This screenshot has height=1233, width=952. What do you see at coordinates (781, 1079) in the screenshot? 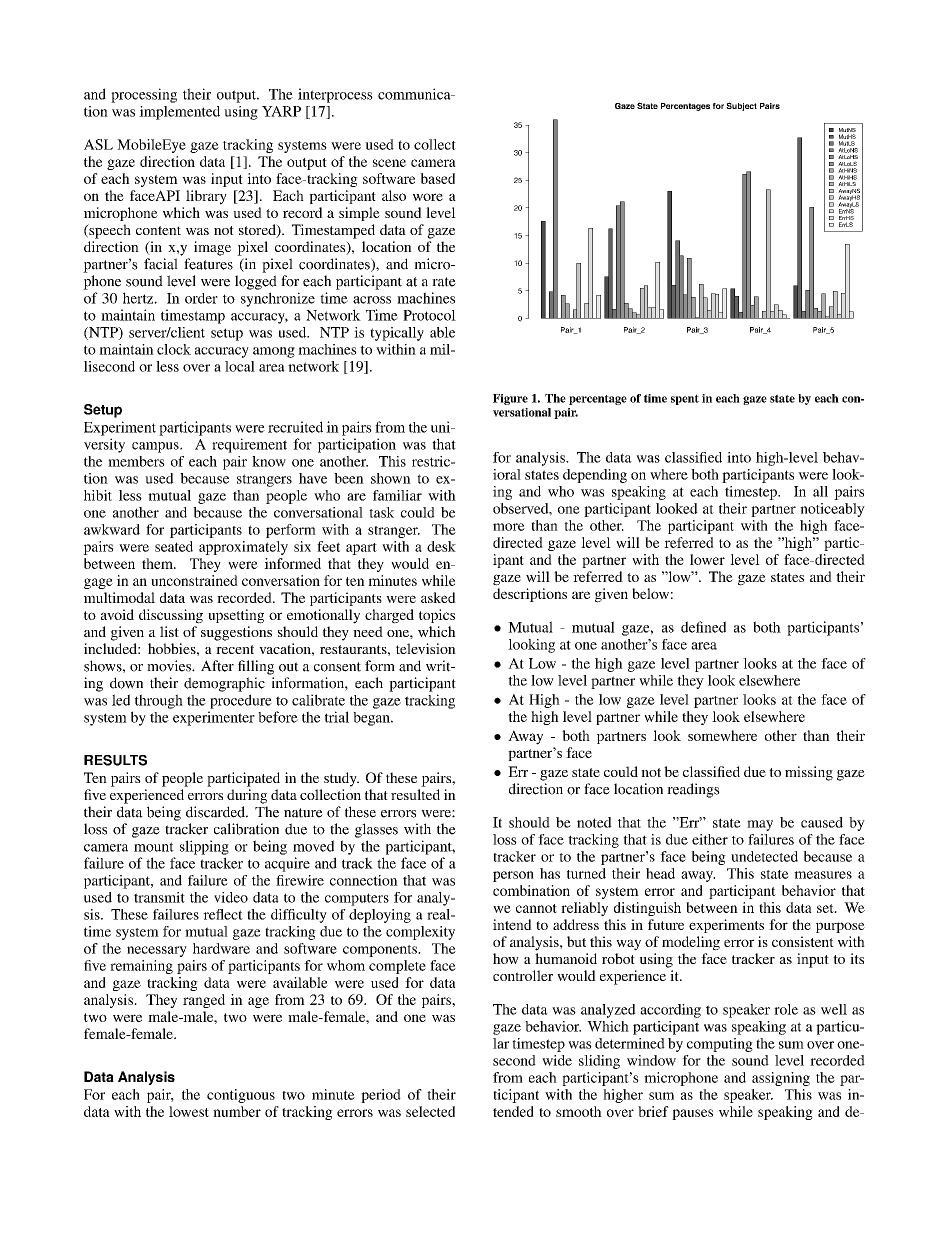
I see `assigning` at bounding box center [781, 1079].
